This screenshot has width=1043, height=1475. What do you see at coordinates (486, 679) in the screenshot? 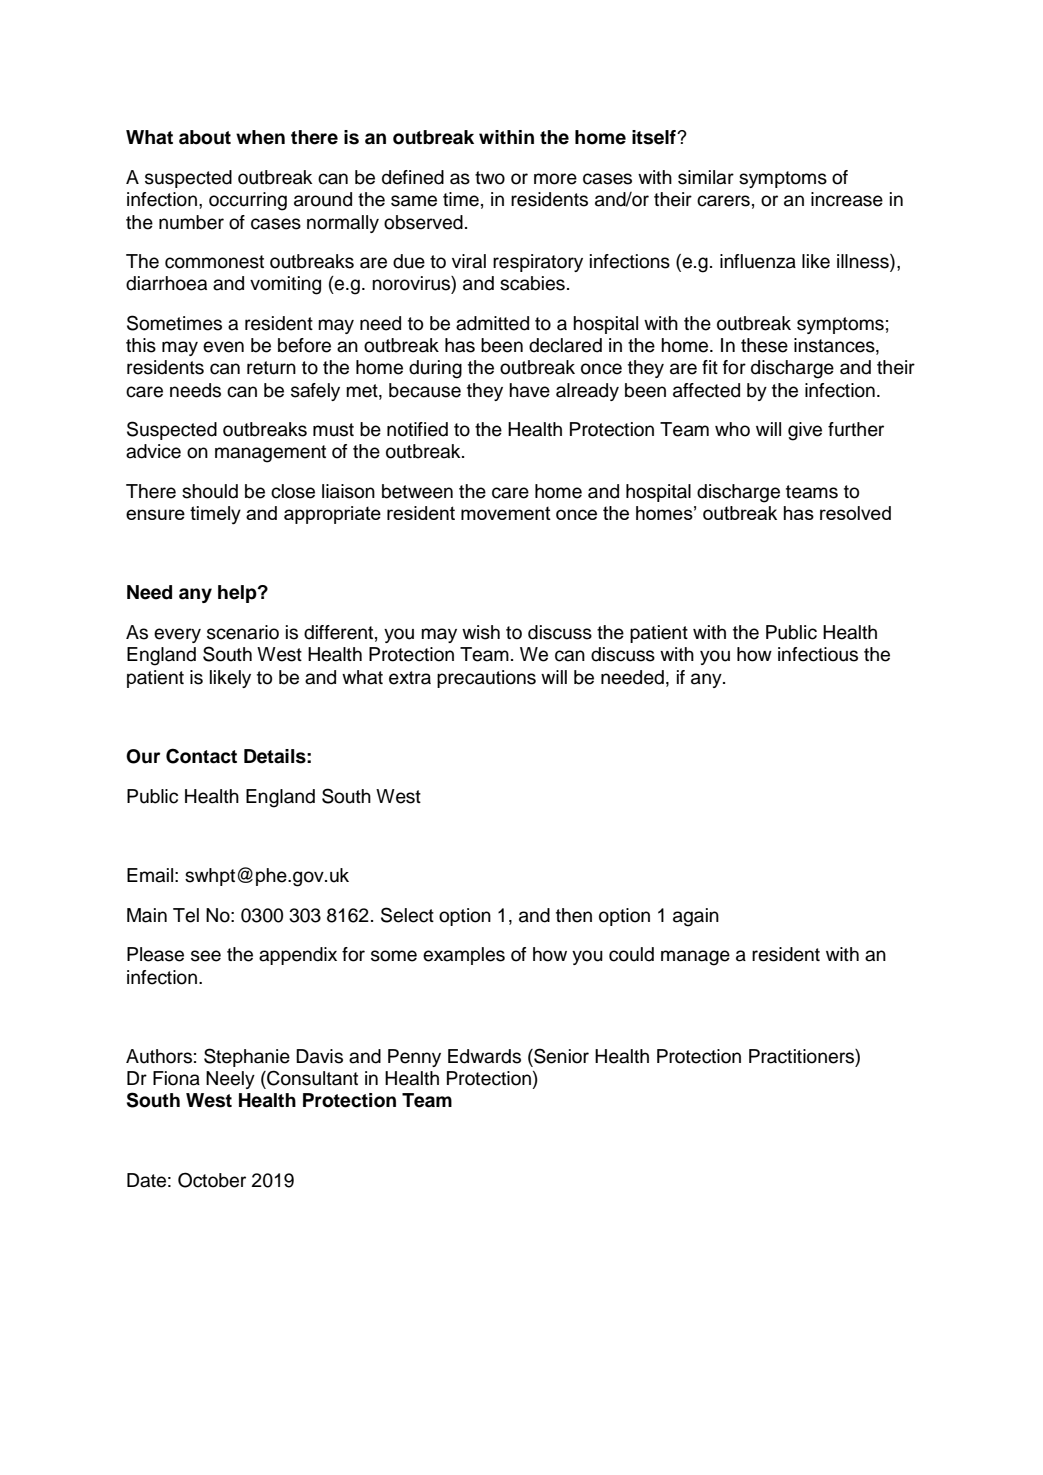
I see `precautions` at bounding box center [486, 679].
